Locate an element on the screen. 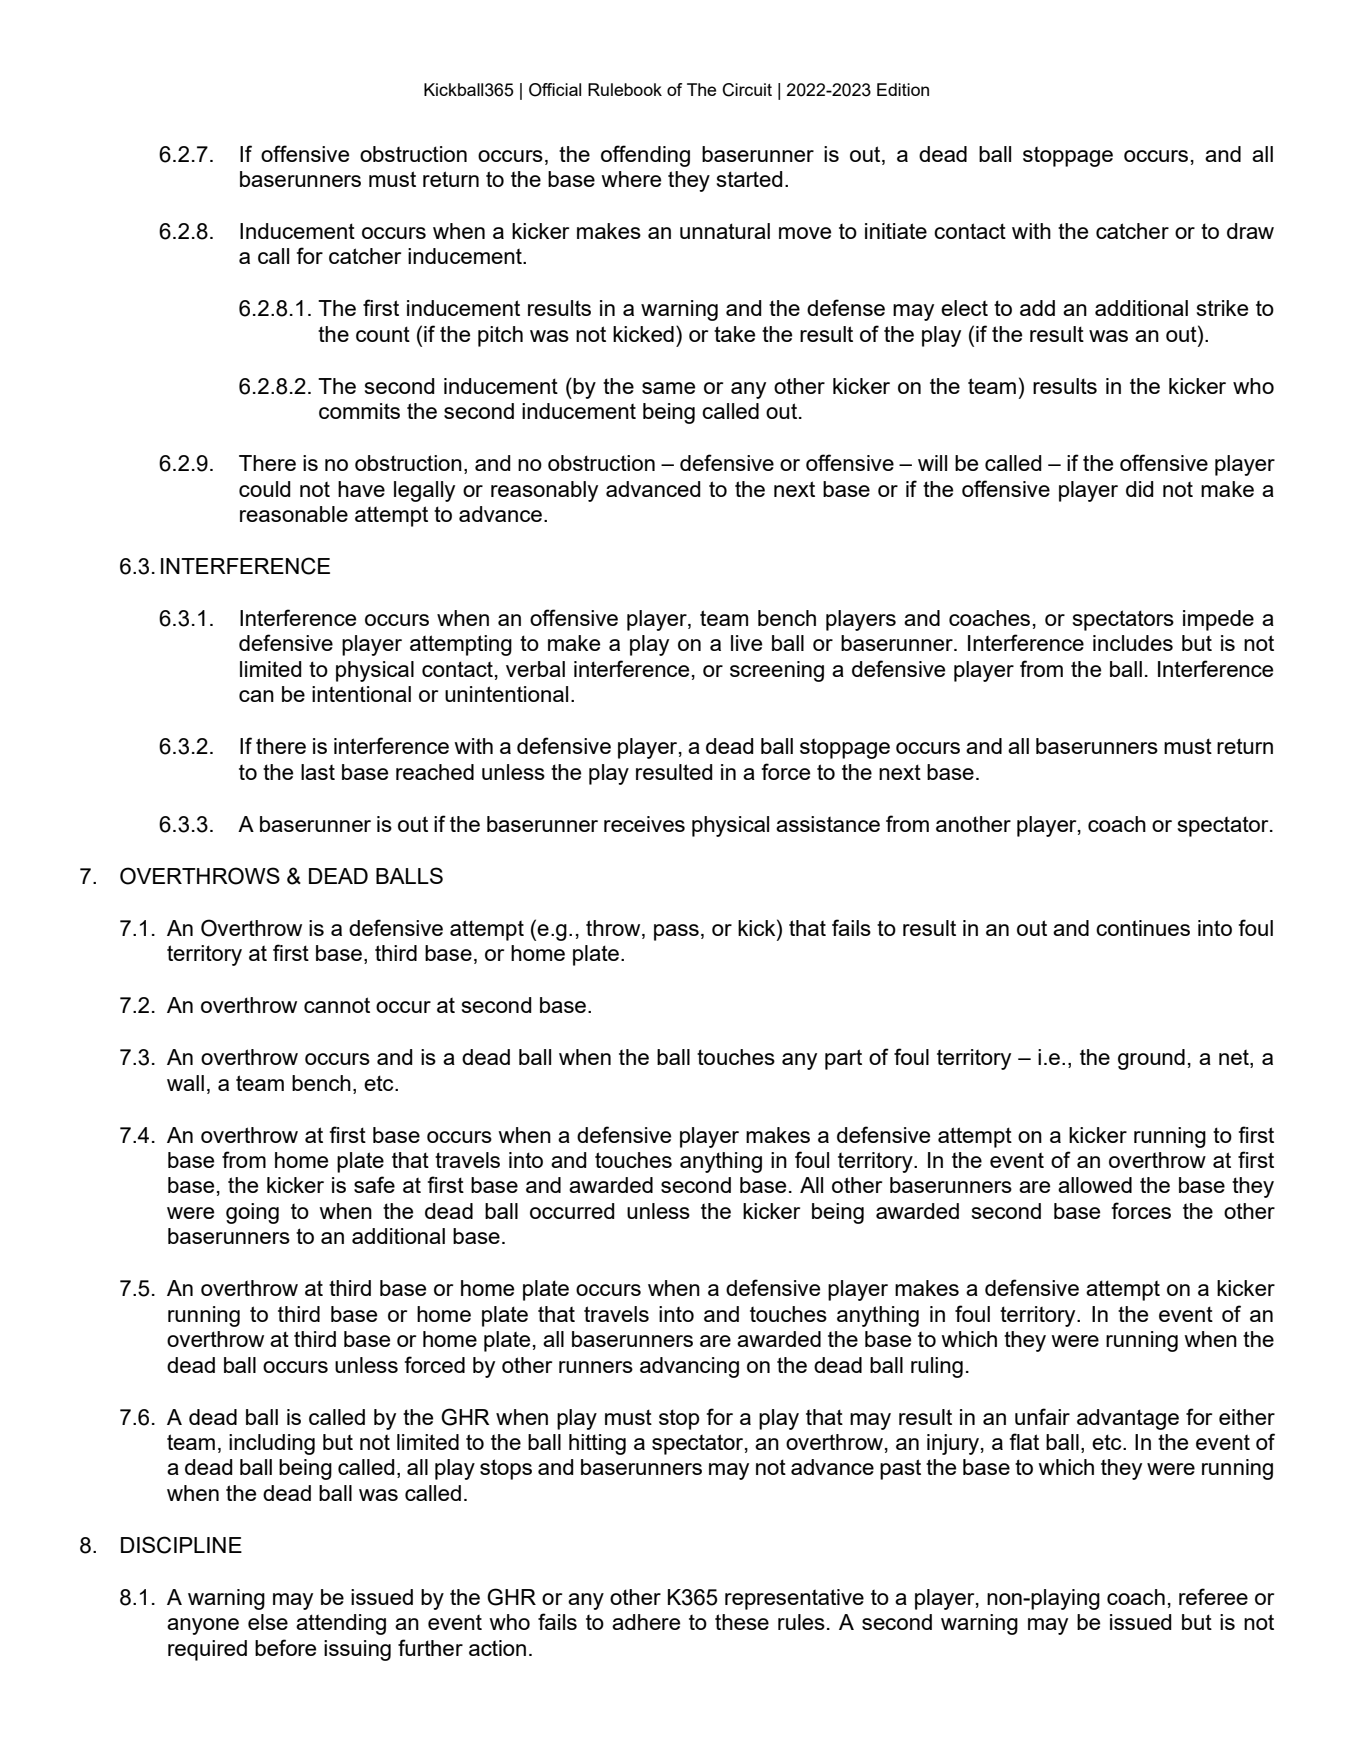 This screenshot has height=1752, width=1354. pass is located at coordinates (676, 932).
